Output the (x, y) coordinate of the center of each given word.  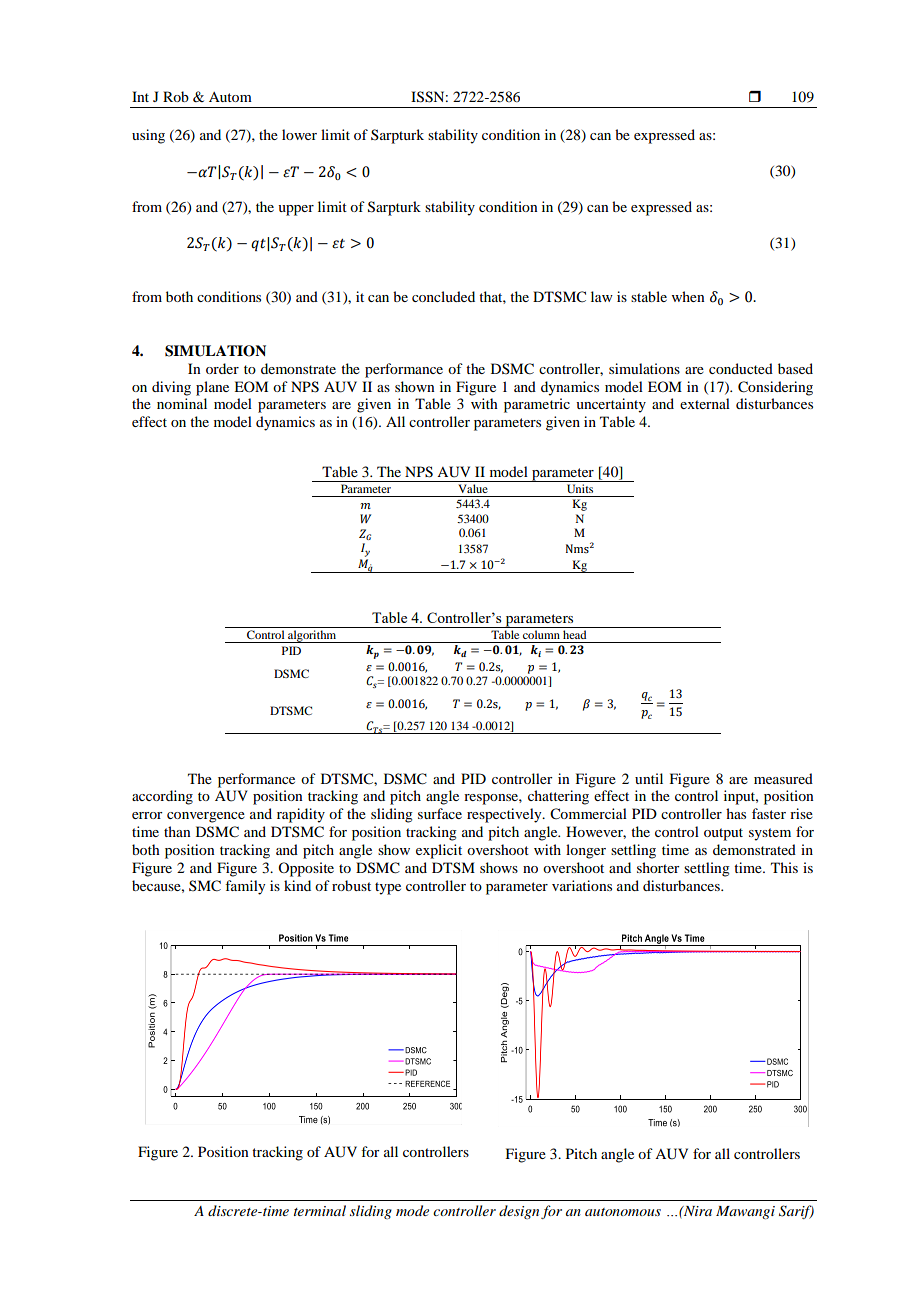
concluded (443, 296)
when (688, 296)
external (705, 403)
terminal (320, 1210)
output (723, 834)
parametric (537, 405)
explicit (439, 851)
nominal (182, 403)
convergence (206, 817)
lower (299, 134)
